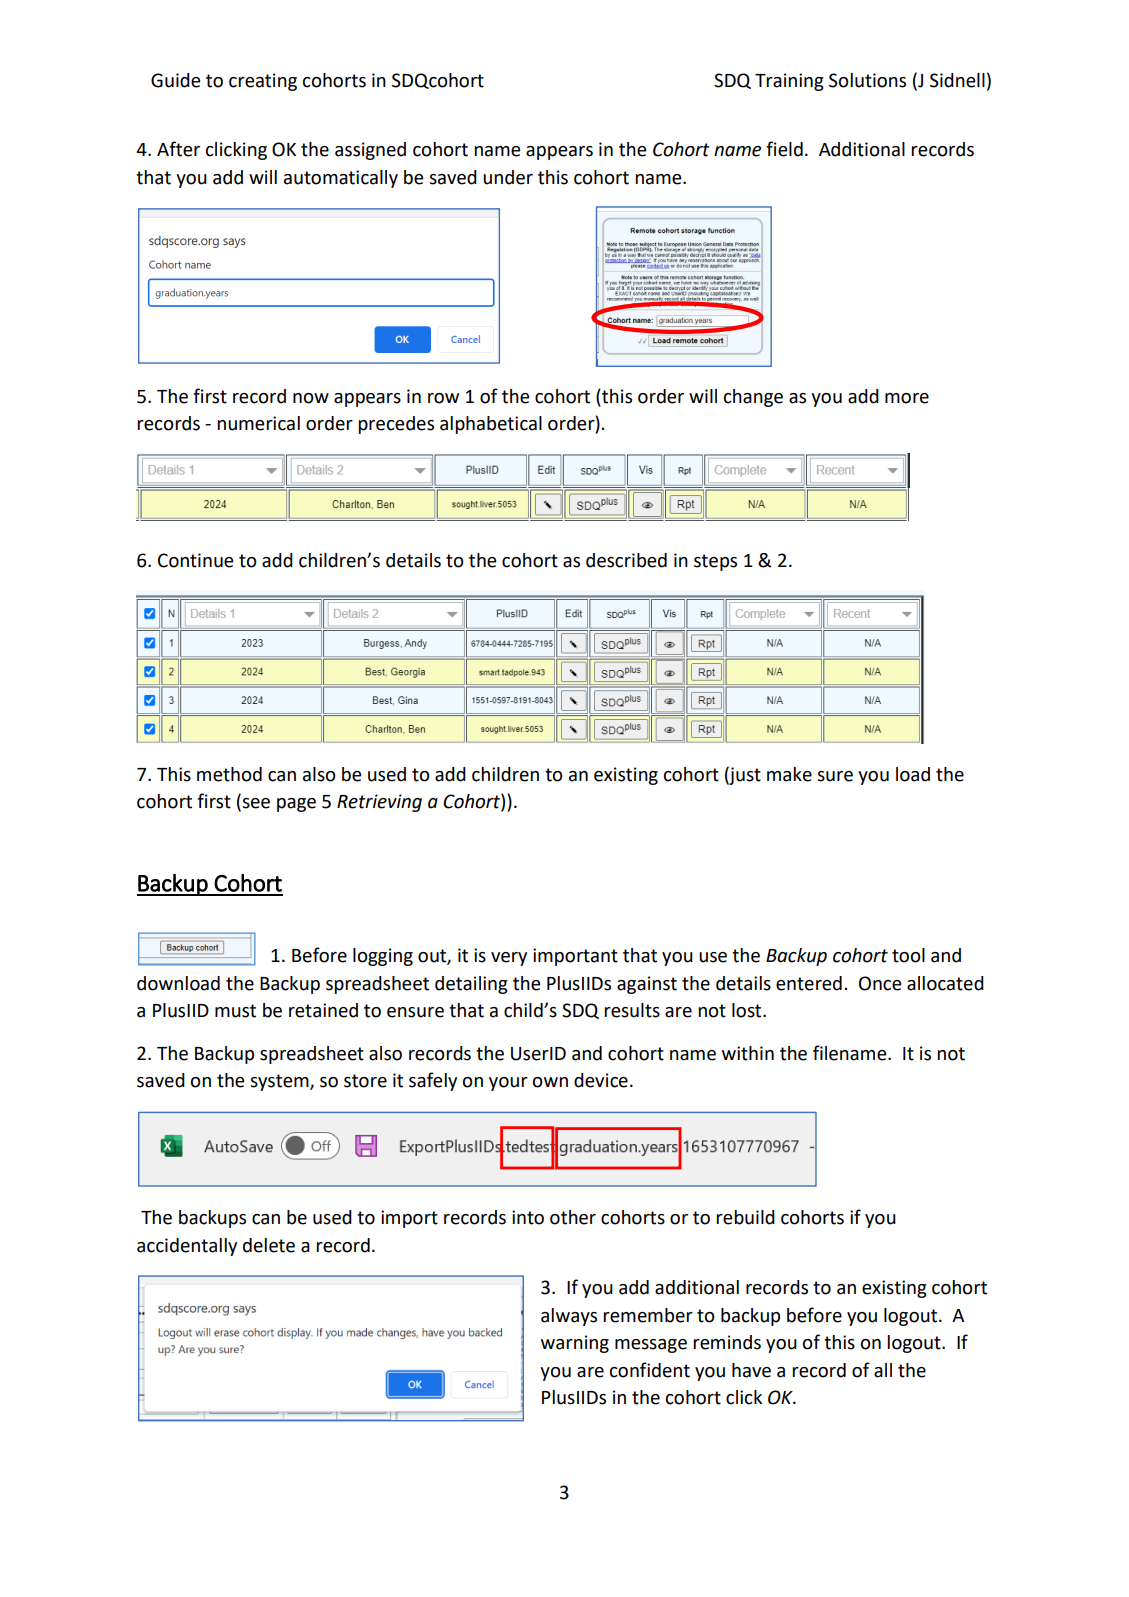 The height and width of the image is (1597, 1129). What do you see at coordinates (508, 177) in the image?
I see `under` at bounding box center [508, 177].
